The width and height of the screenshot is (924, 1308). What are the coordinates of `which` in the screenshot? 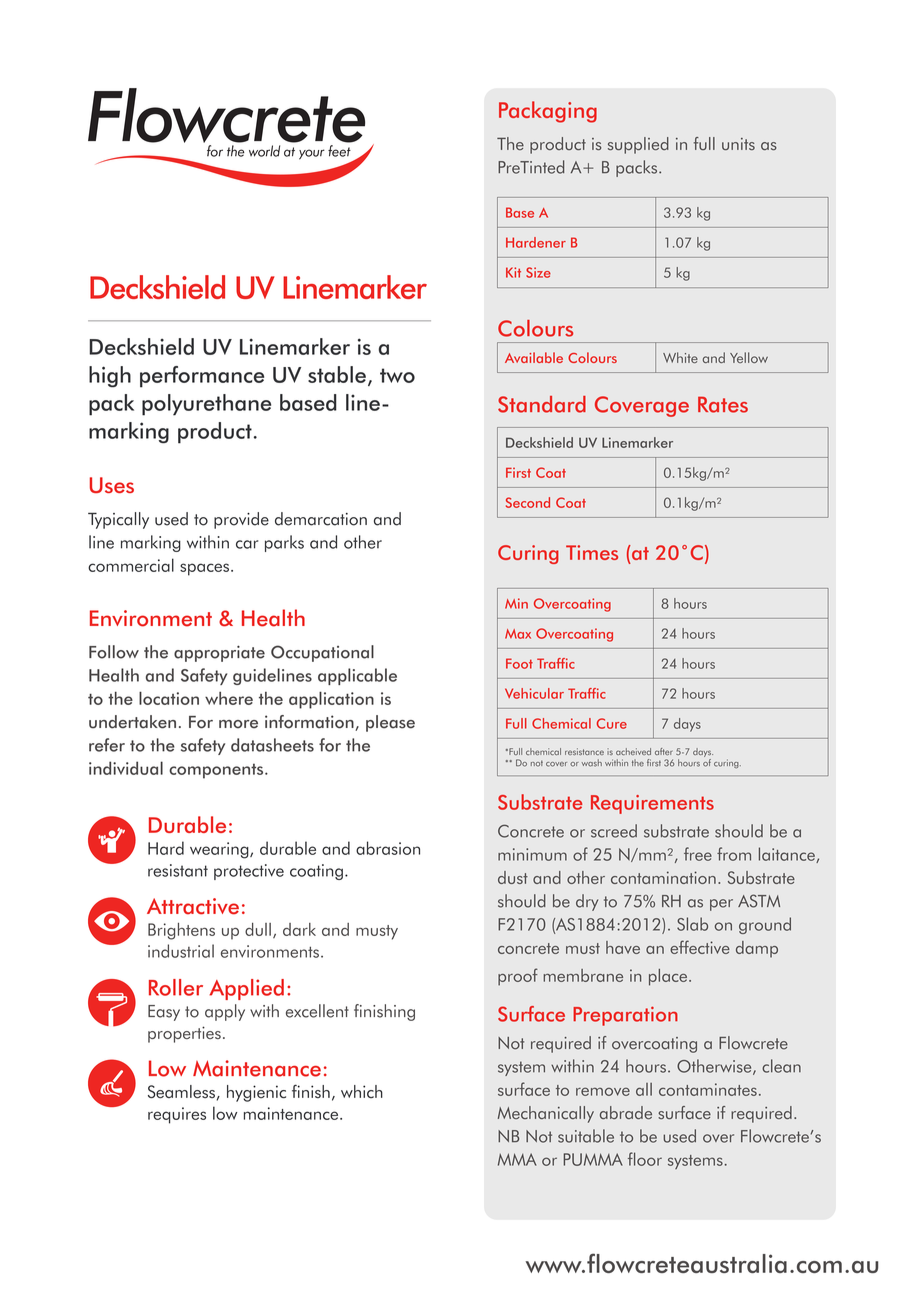 It's located at (362, 1091).
